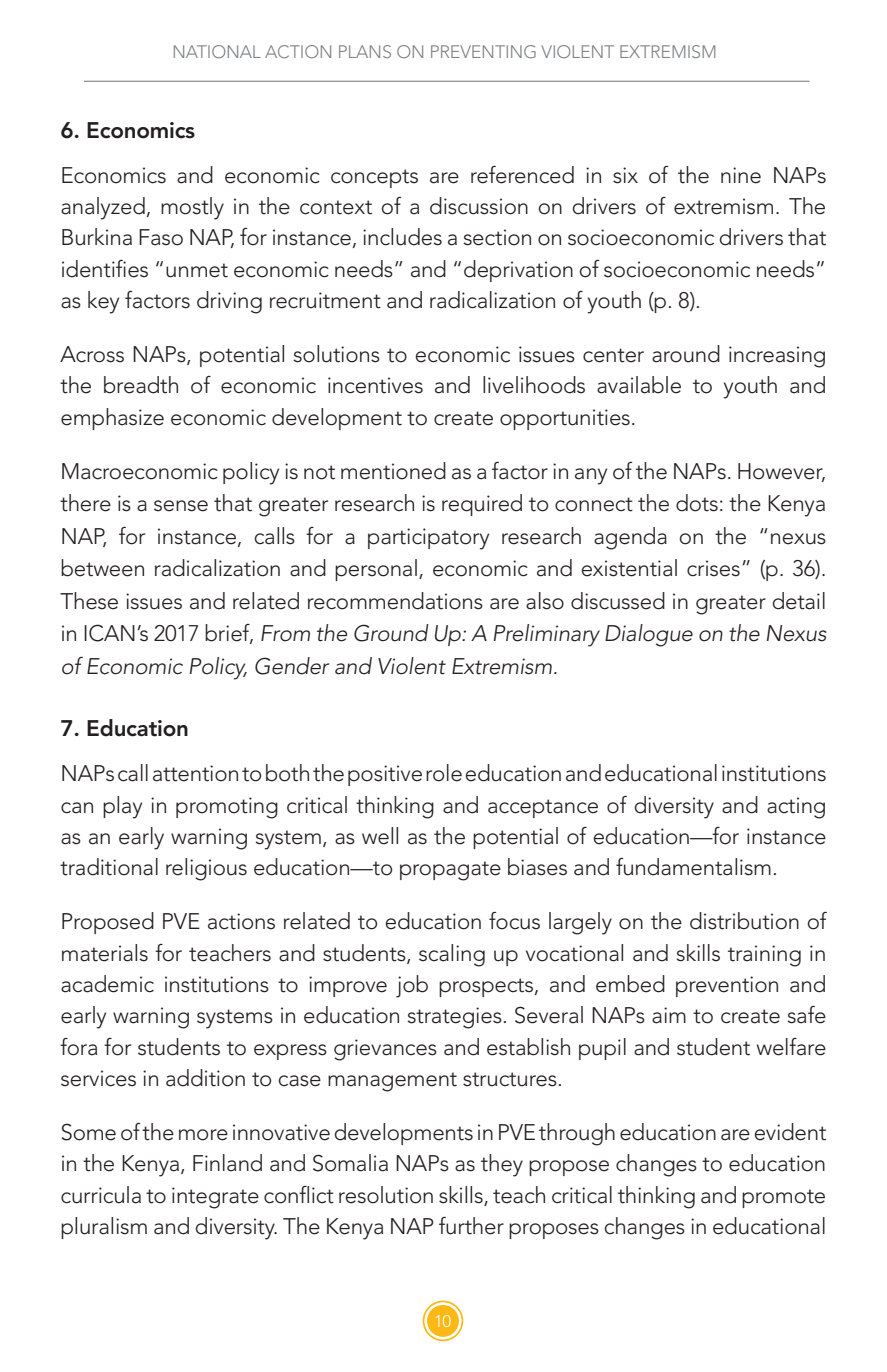 Image resolution: width=887 pixels, height=1372 pixels. What do you see at coordinates (483, 51) in the document?
I see `PREVENTING` at bounding box center [483, 51].
